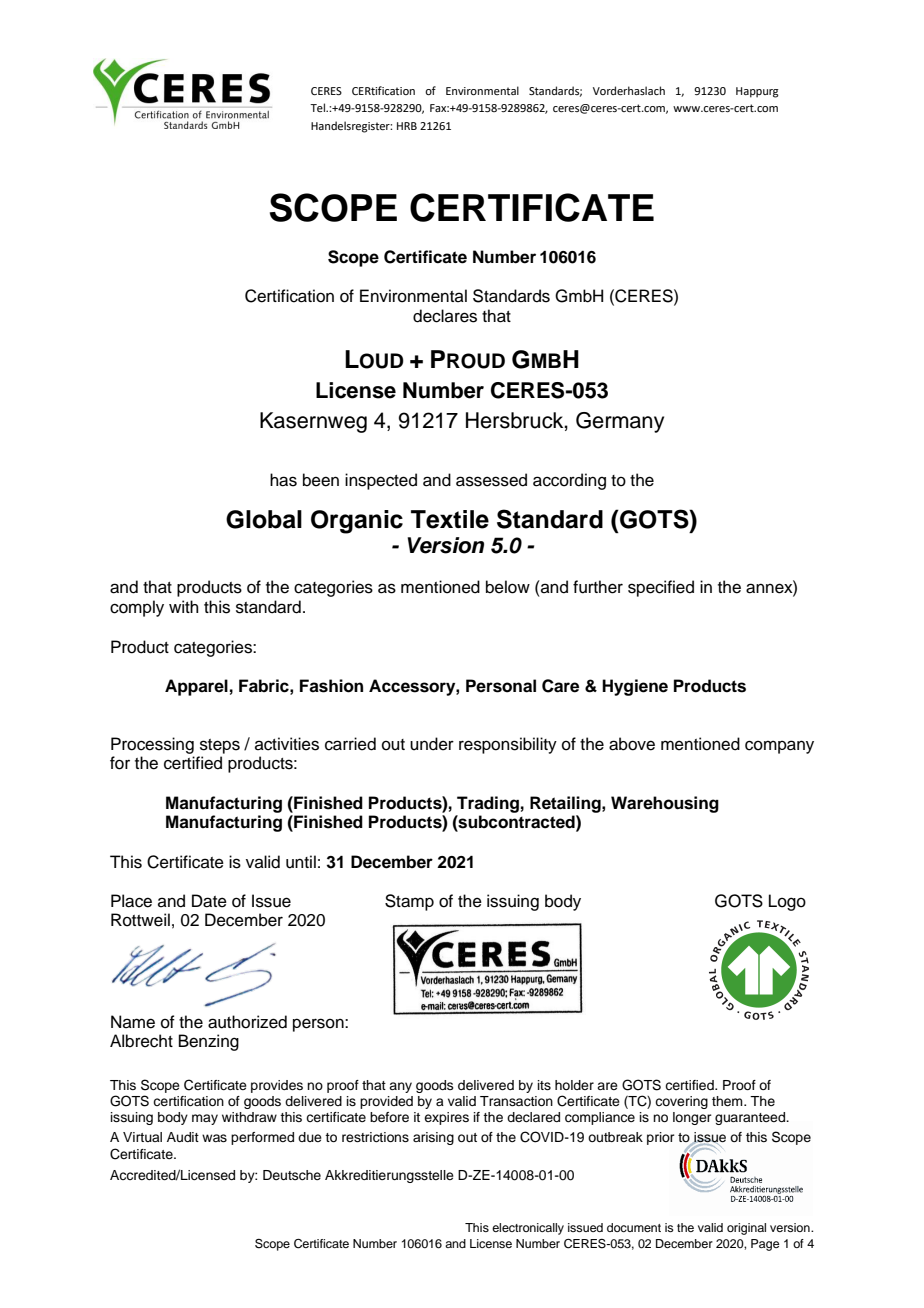 This page has height=1308, width=924. Describe the element at coordinates (432, 744) in the page. I see `under` at that location.
